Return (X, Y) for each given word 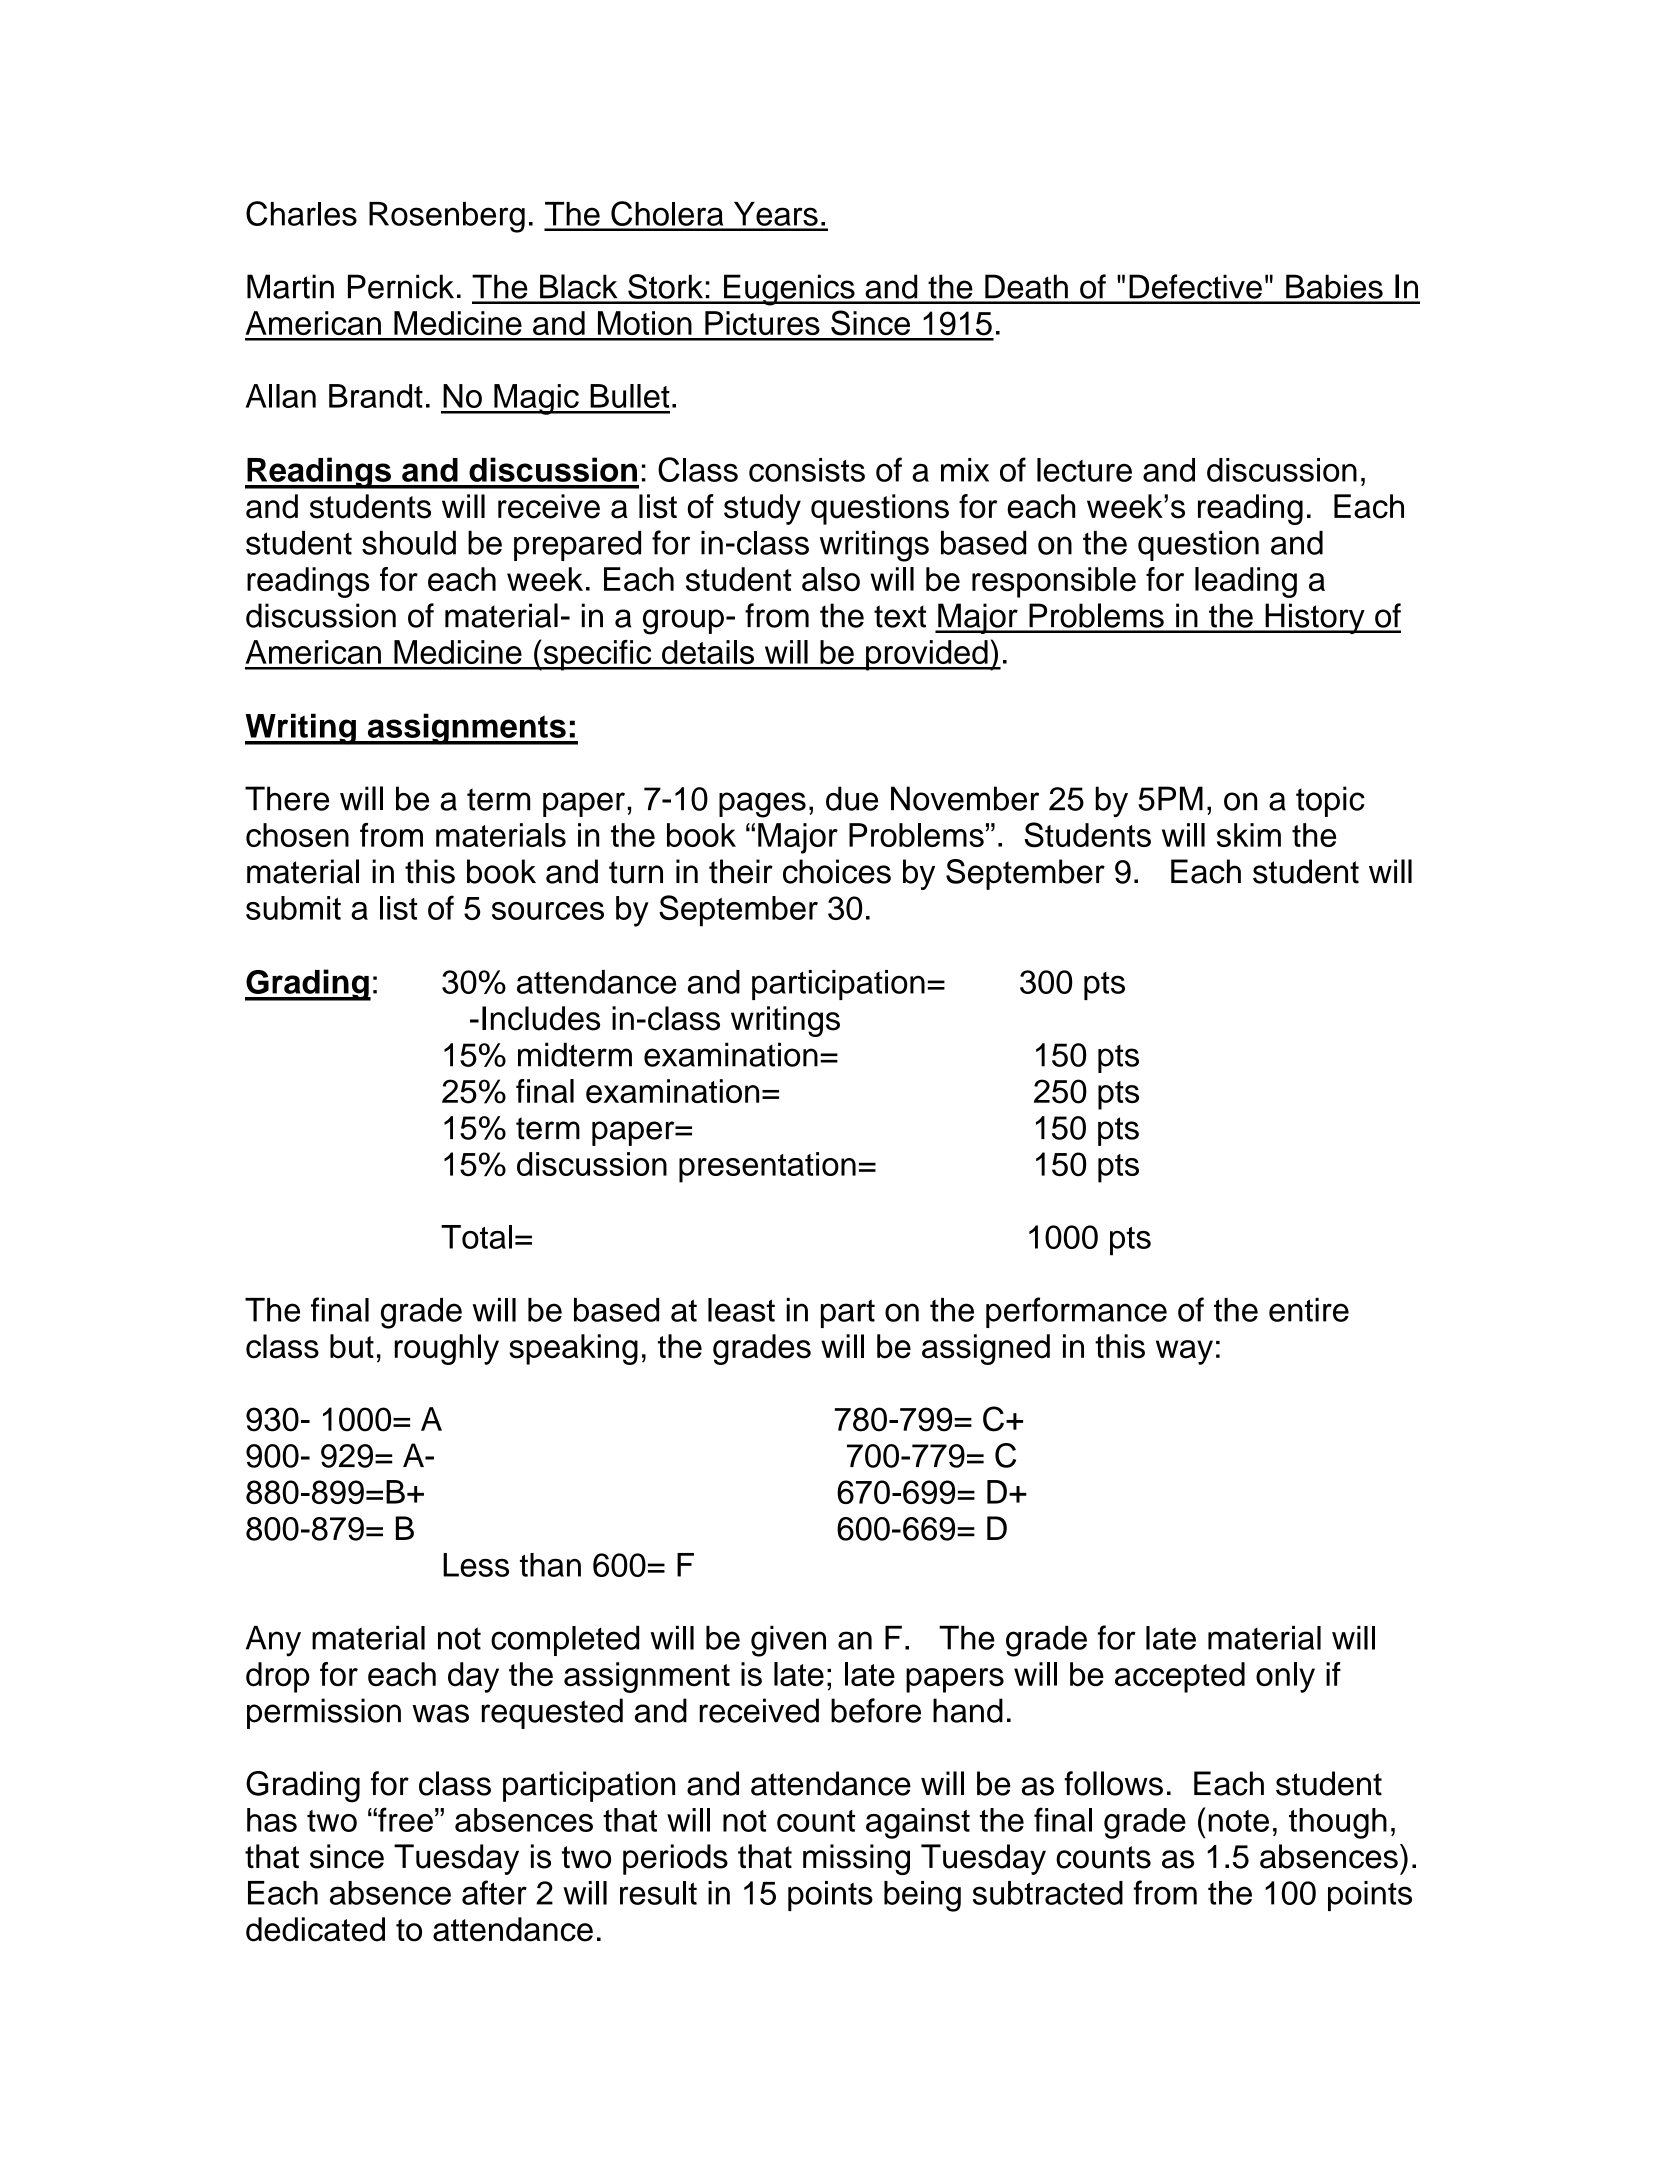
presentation (767, 1167)
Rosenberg (447, 217)
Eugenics (789, 290)
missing (856, 1859)
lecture (1084, 470)
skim (1249, 835)
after (494, 1892)
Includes (541, 1018)
